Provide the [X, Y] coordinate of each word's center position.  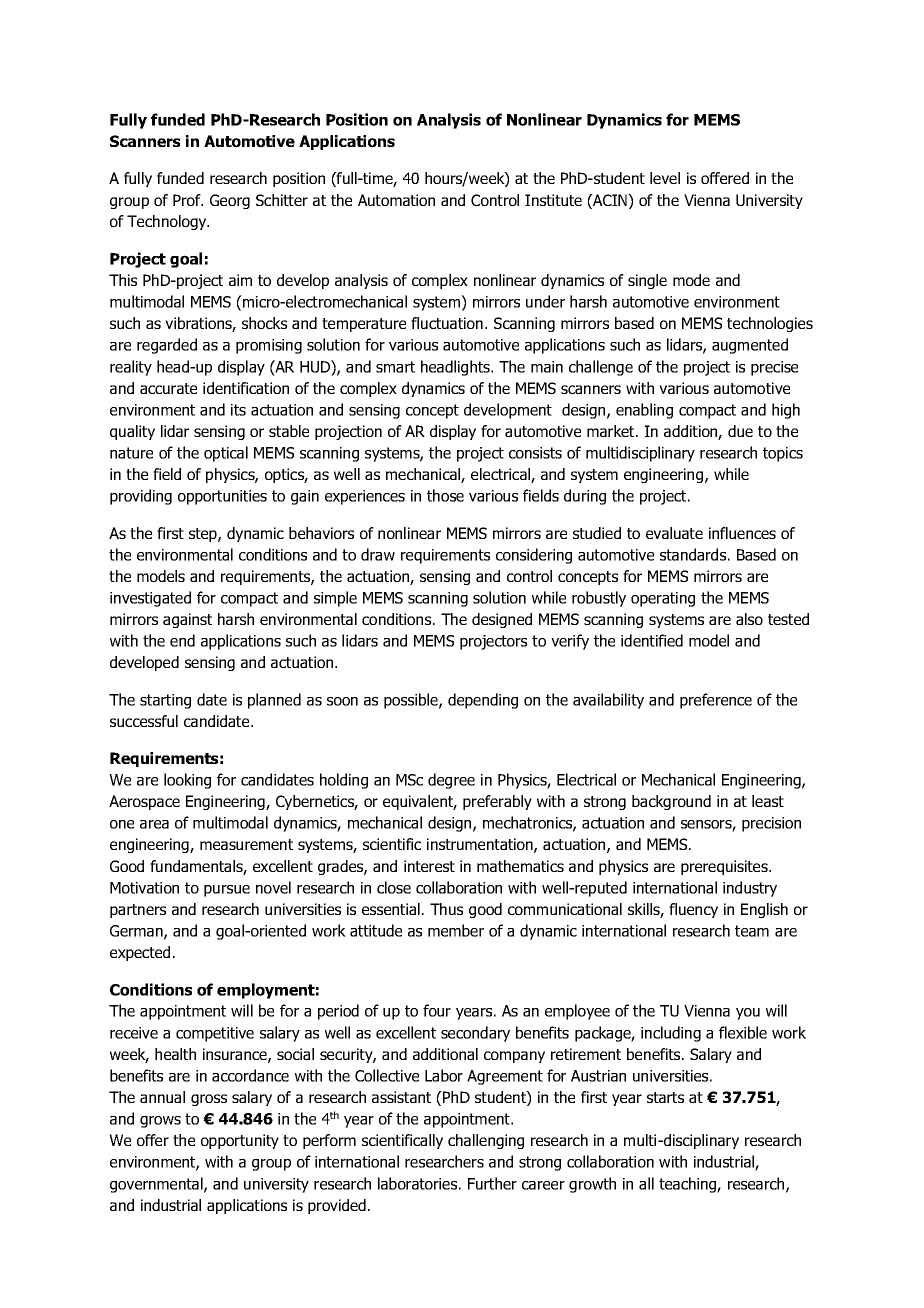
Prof [188, 200]
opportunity [240, 1141]
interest [429, 866]
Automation [396, 200]
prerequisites [725, 867]
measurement [246, 844]
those [445, 495]
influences [742, 533]
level [665, 178]
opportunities [222, 497]
